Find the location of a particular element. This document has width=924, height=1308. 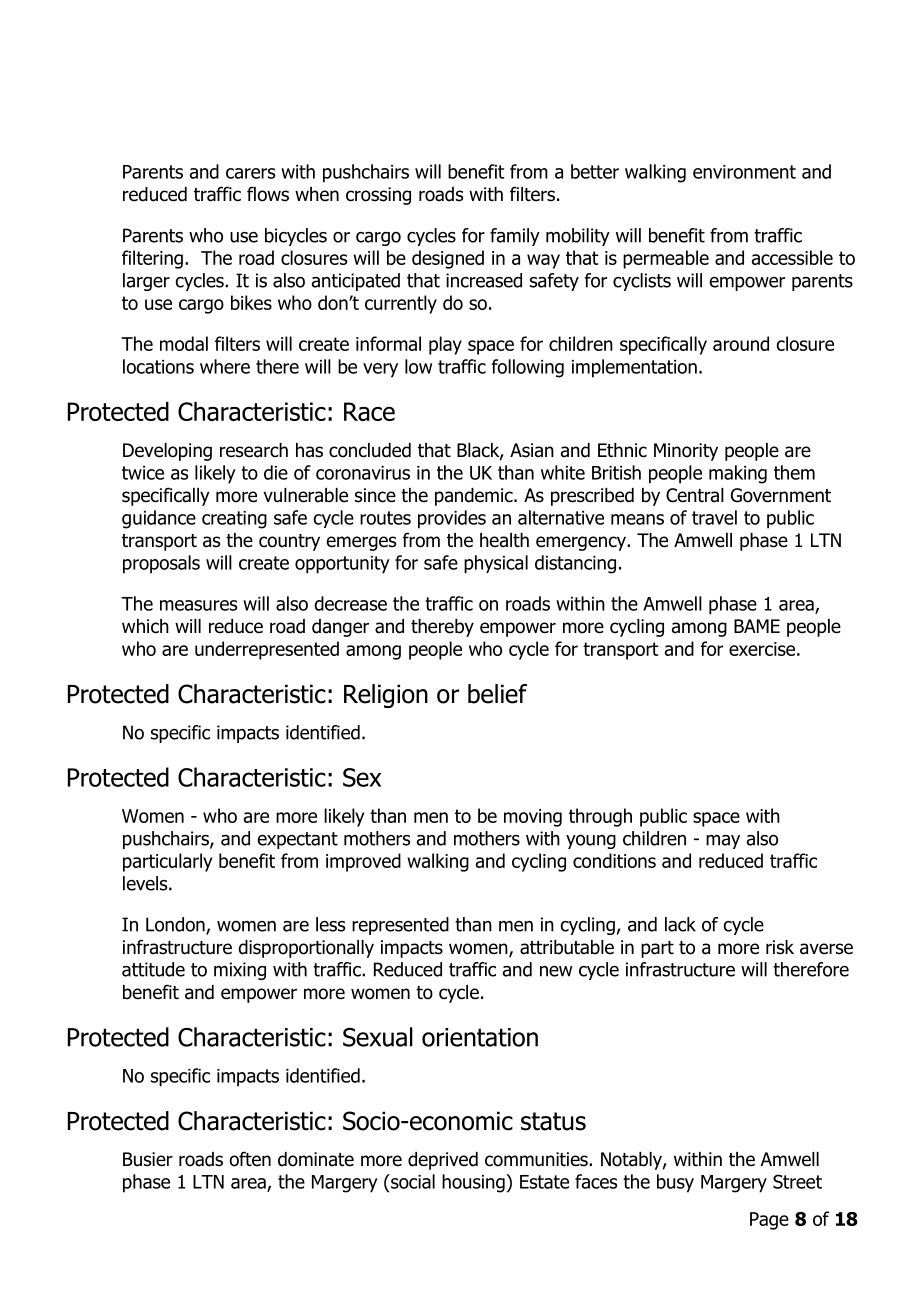

family is located at coordinates (515, 237).
